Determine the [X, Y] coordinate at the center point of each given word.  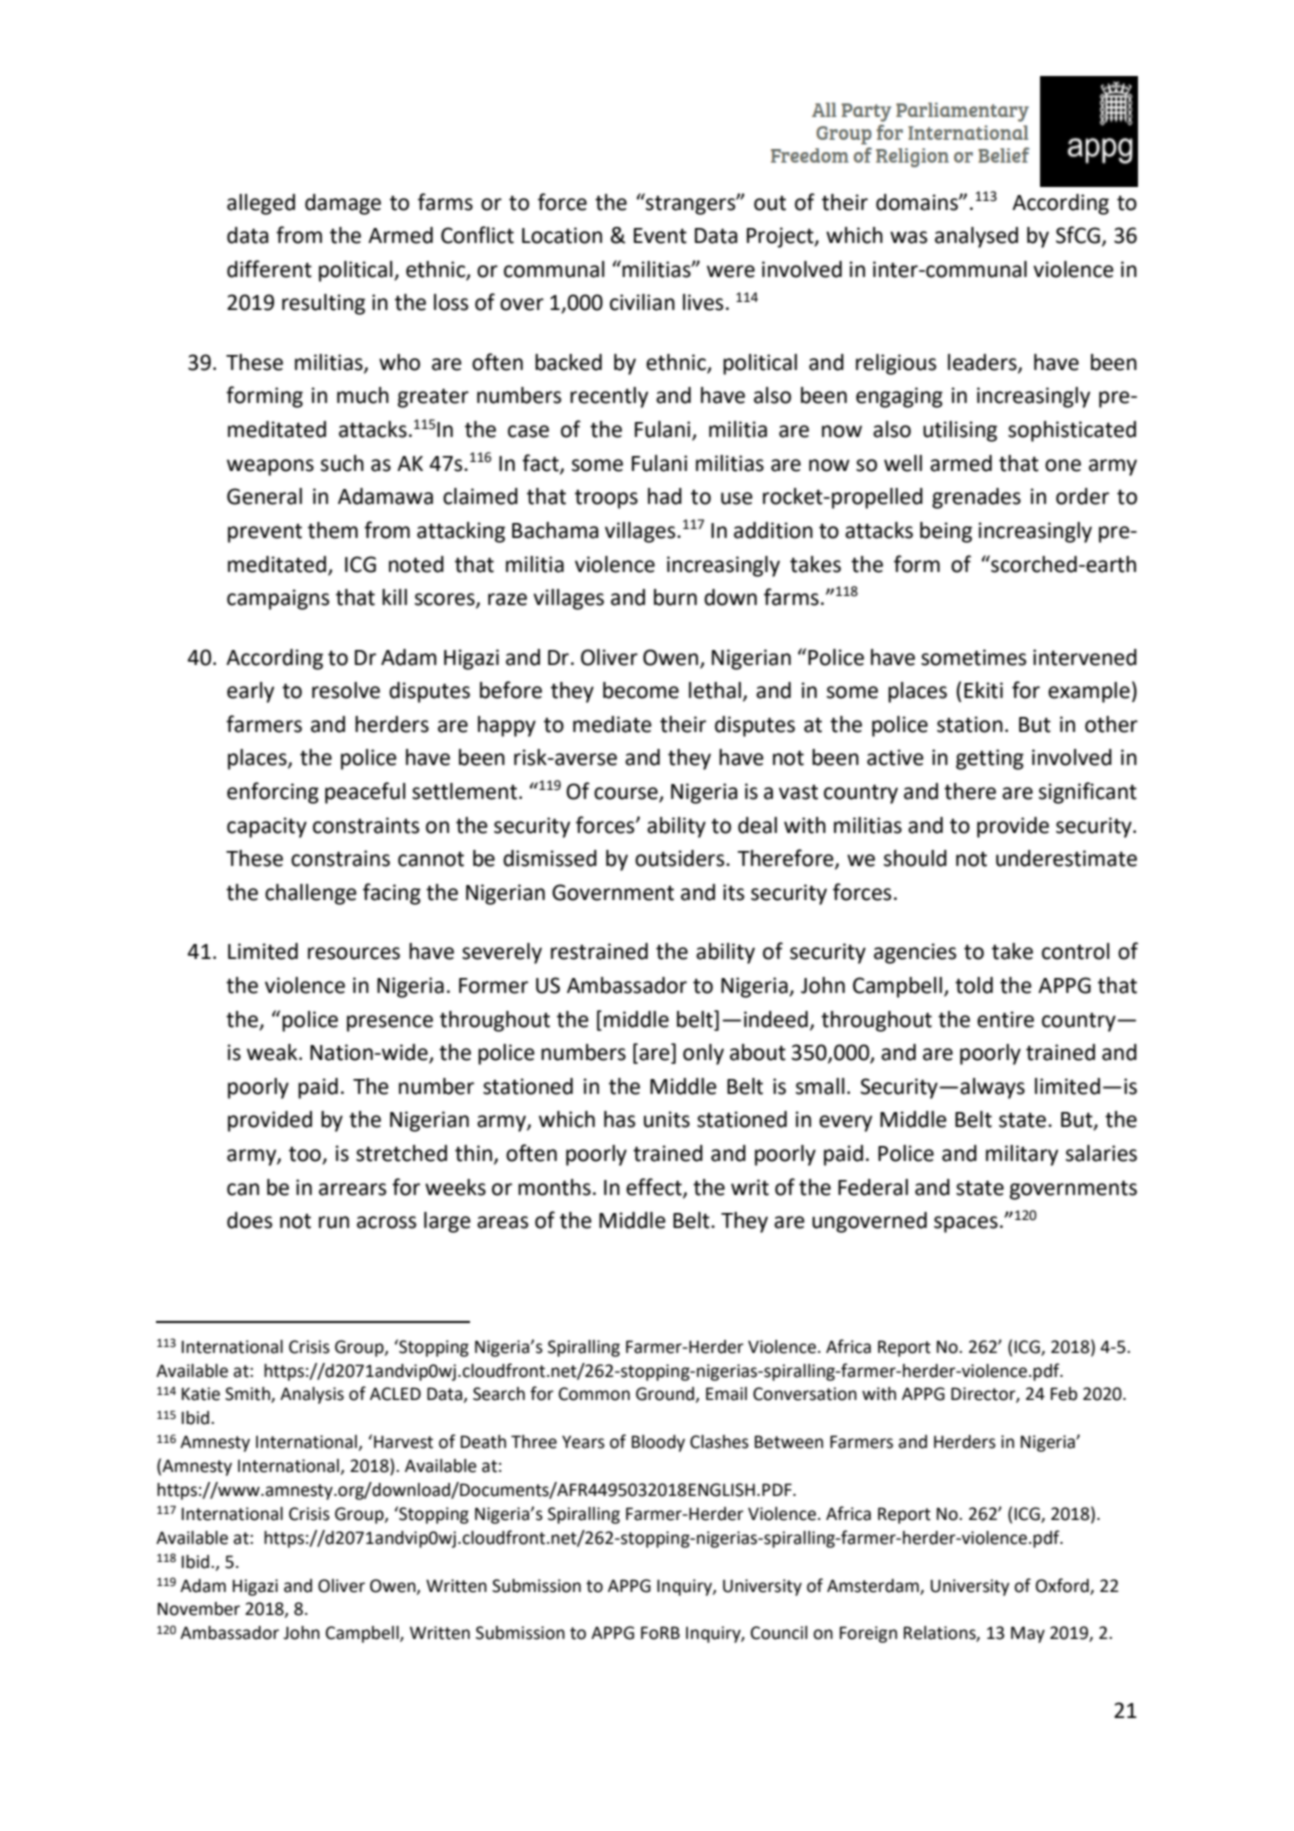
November [199, 1609]
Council [779, 1633]
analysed [976, 237]
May [1028, 1634]
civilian [642, 302]
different [269, 269]
